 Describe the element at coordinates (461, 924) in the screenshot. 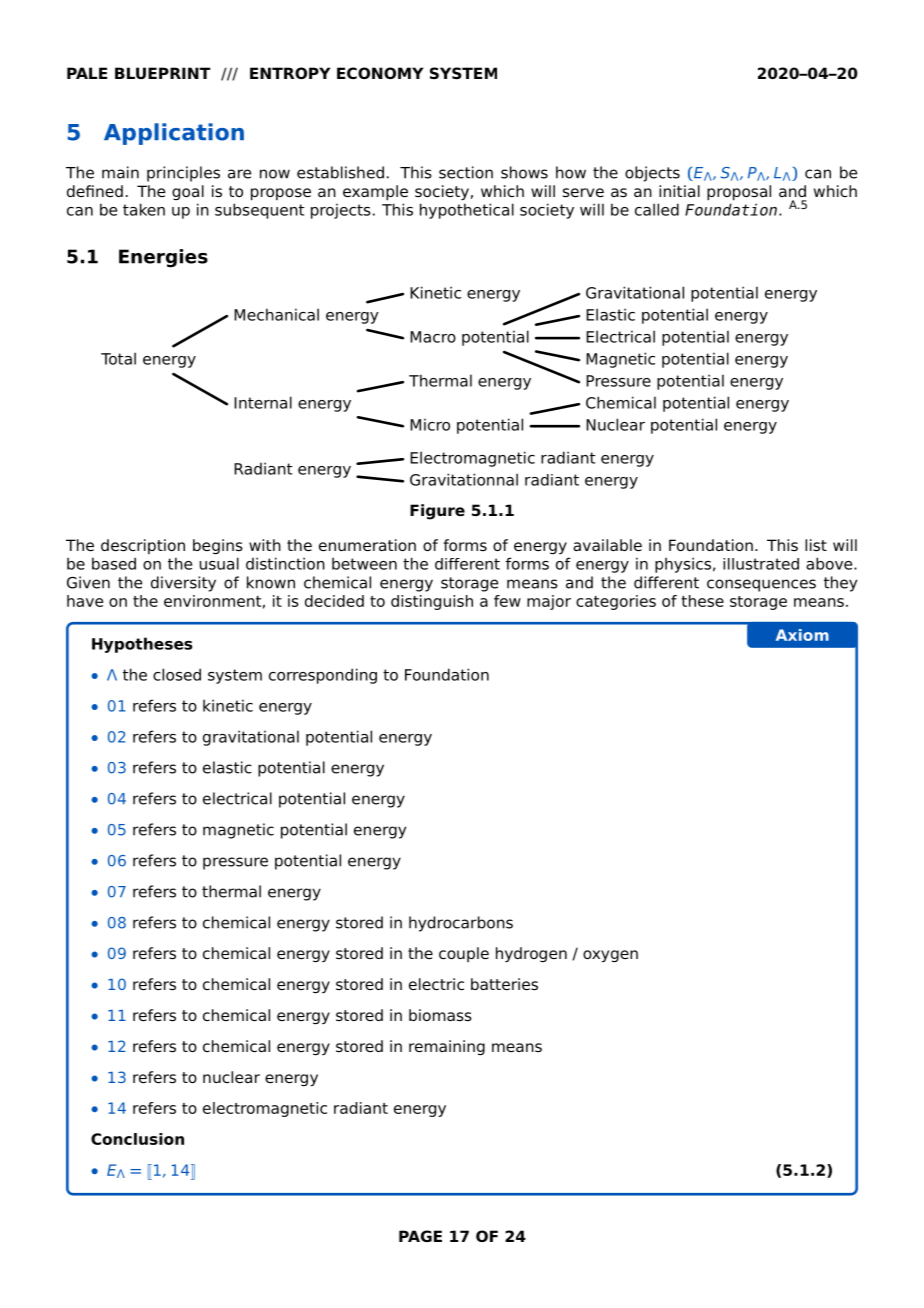

I see `hydrocarbons` at that location.
